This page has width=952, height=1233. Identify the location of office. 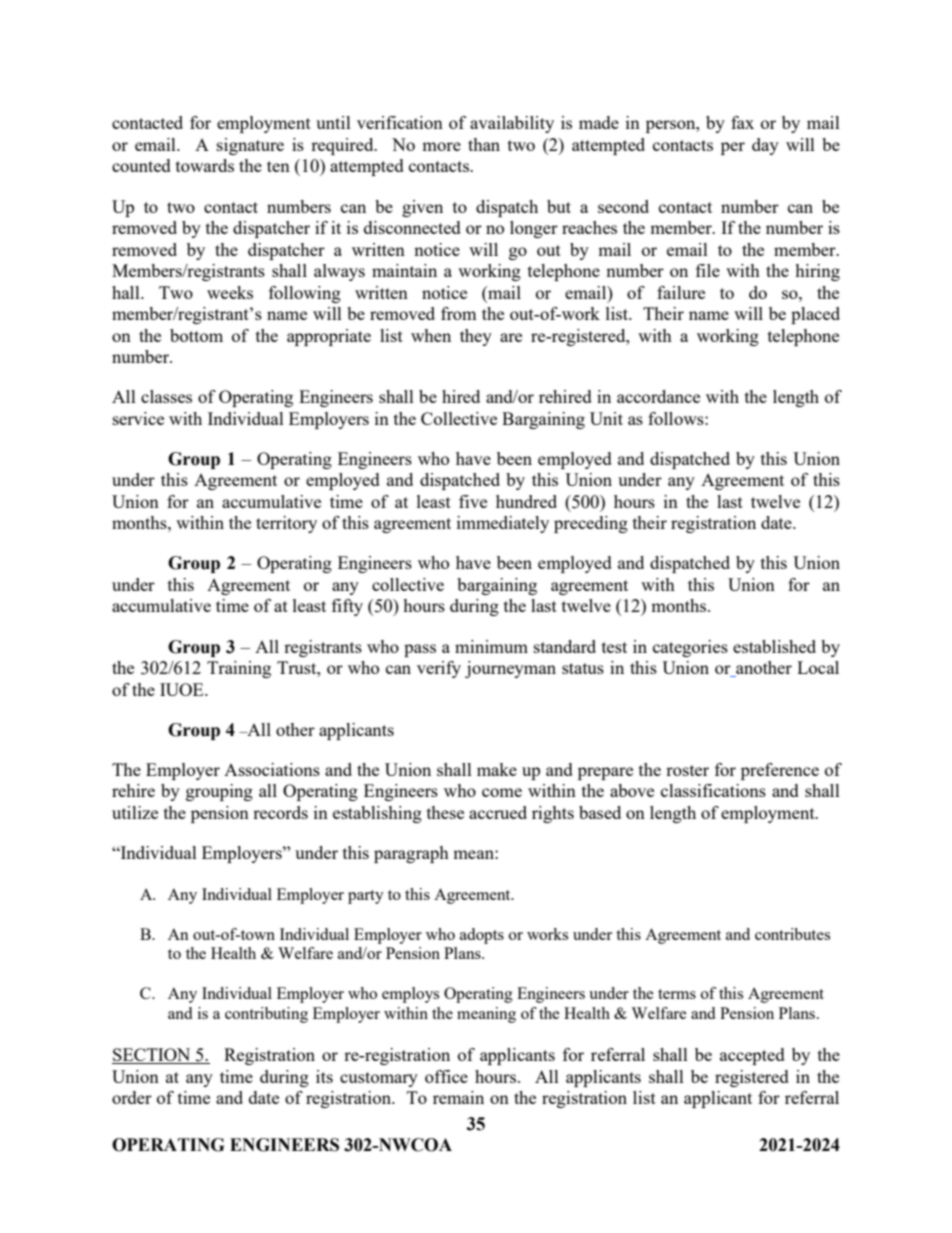
(446, 1076).
